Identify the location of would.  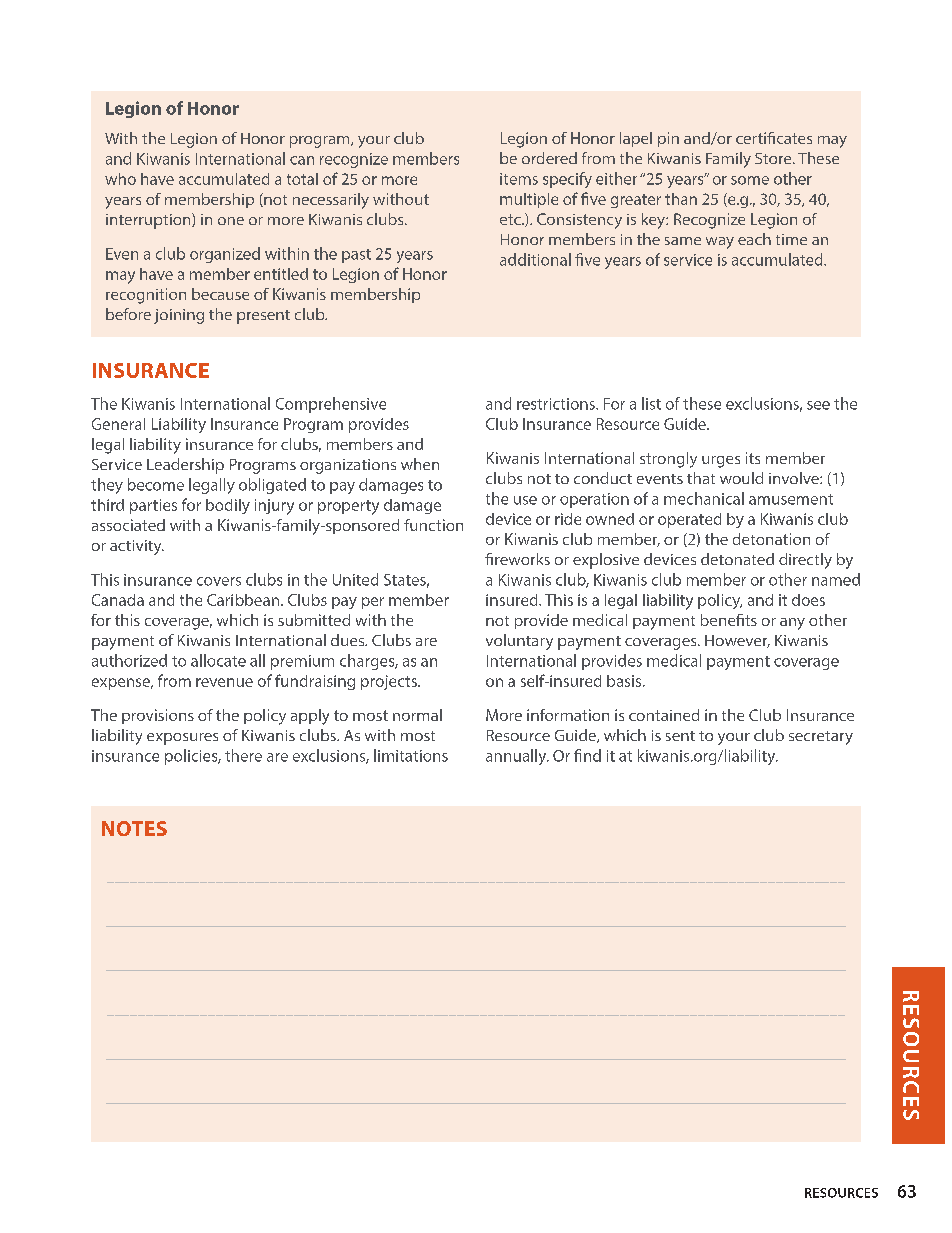
(741, 478).
